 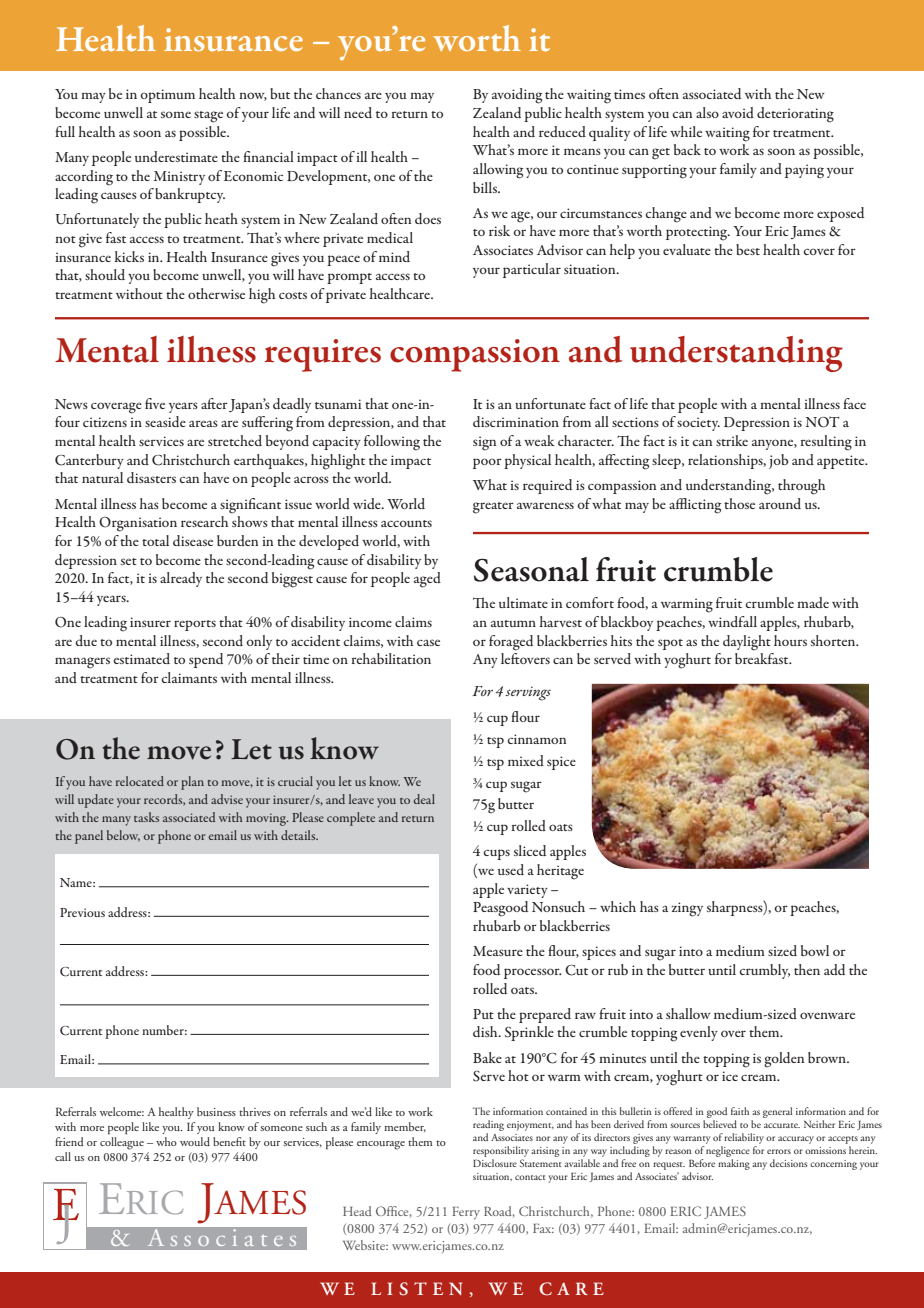 What do you see at coordinates (189, 677) in the screenshot?
I see `claimants` at bounding box center [189, 677].
